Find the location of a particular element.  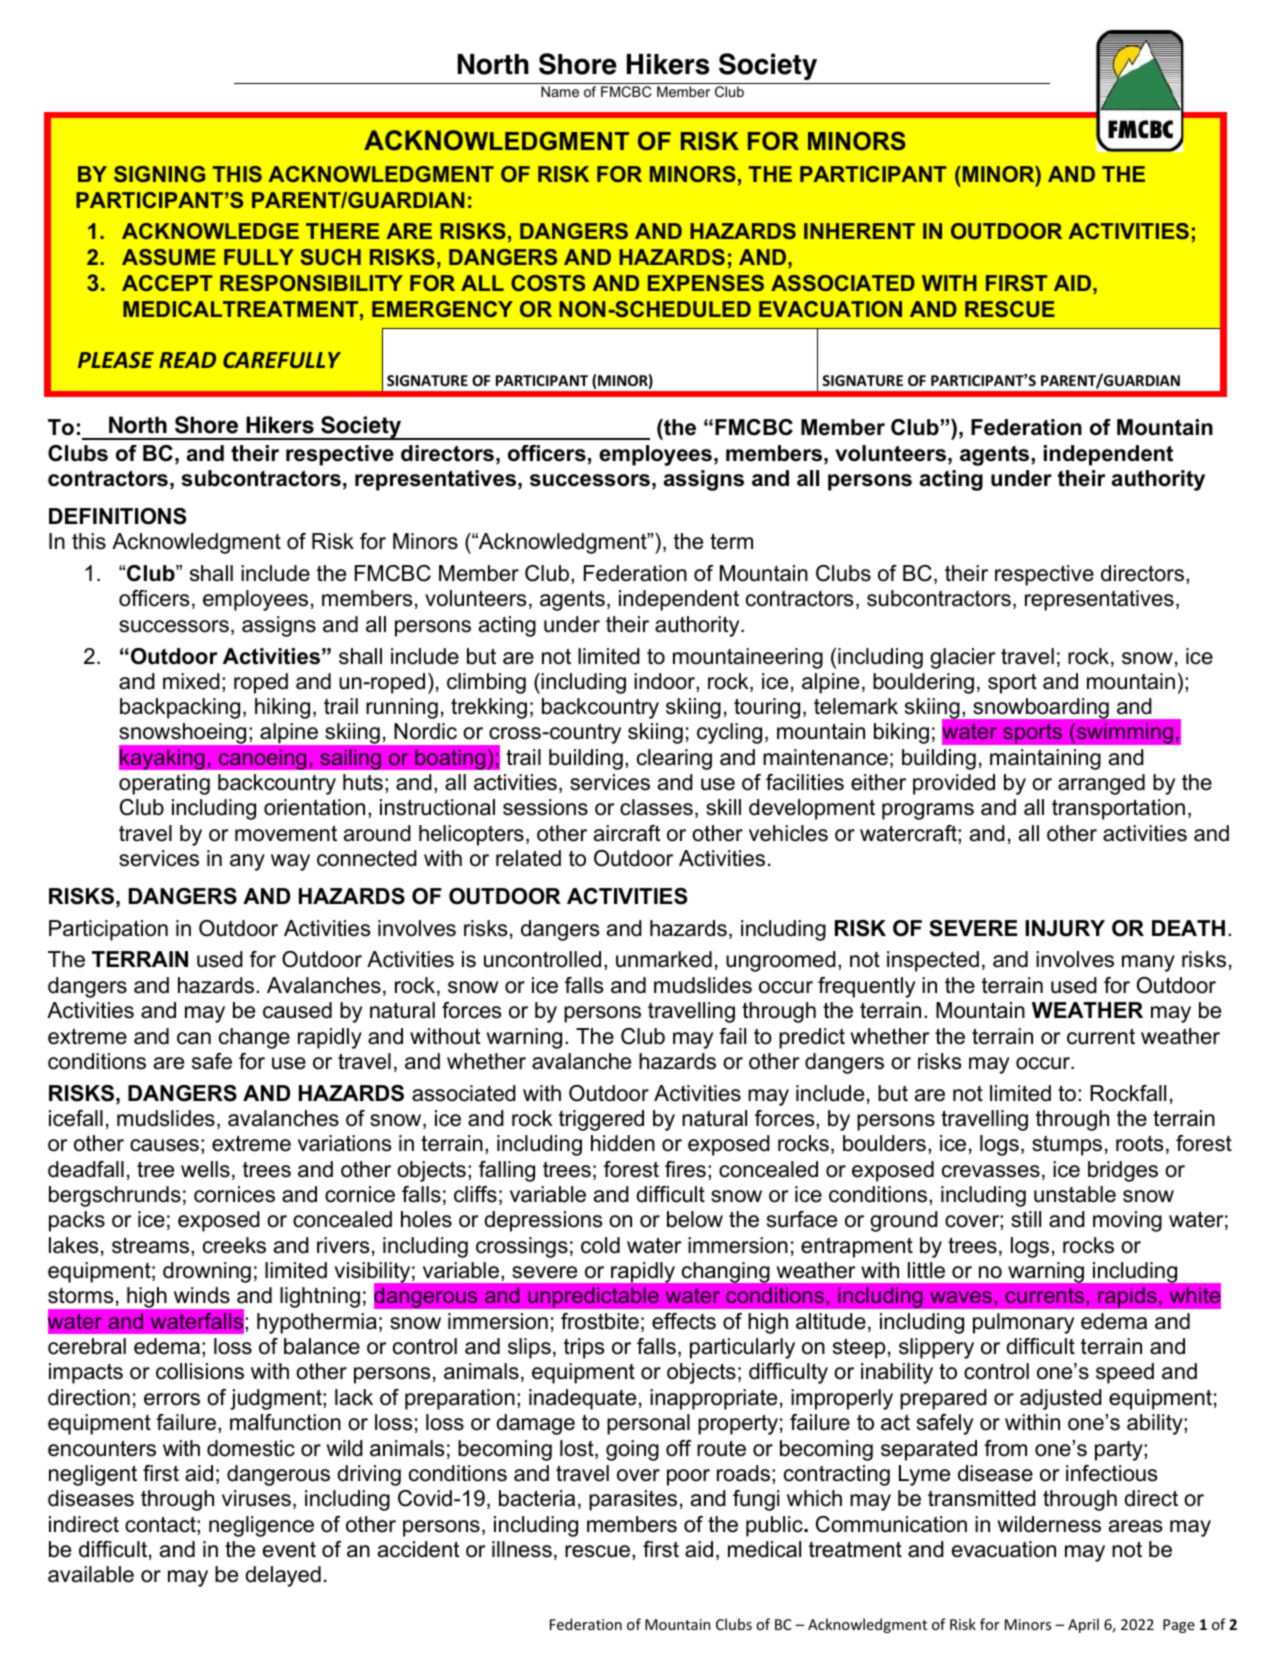

bouldering is located at coordinates (923, 683).
